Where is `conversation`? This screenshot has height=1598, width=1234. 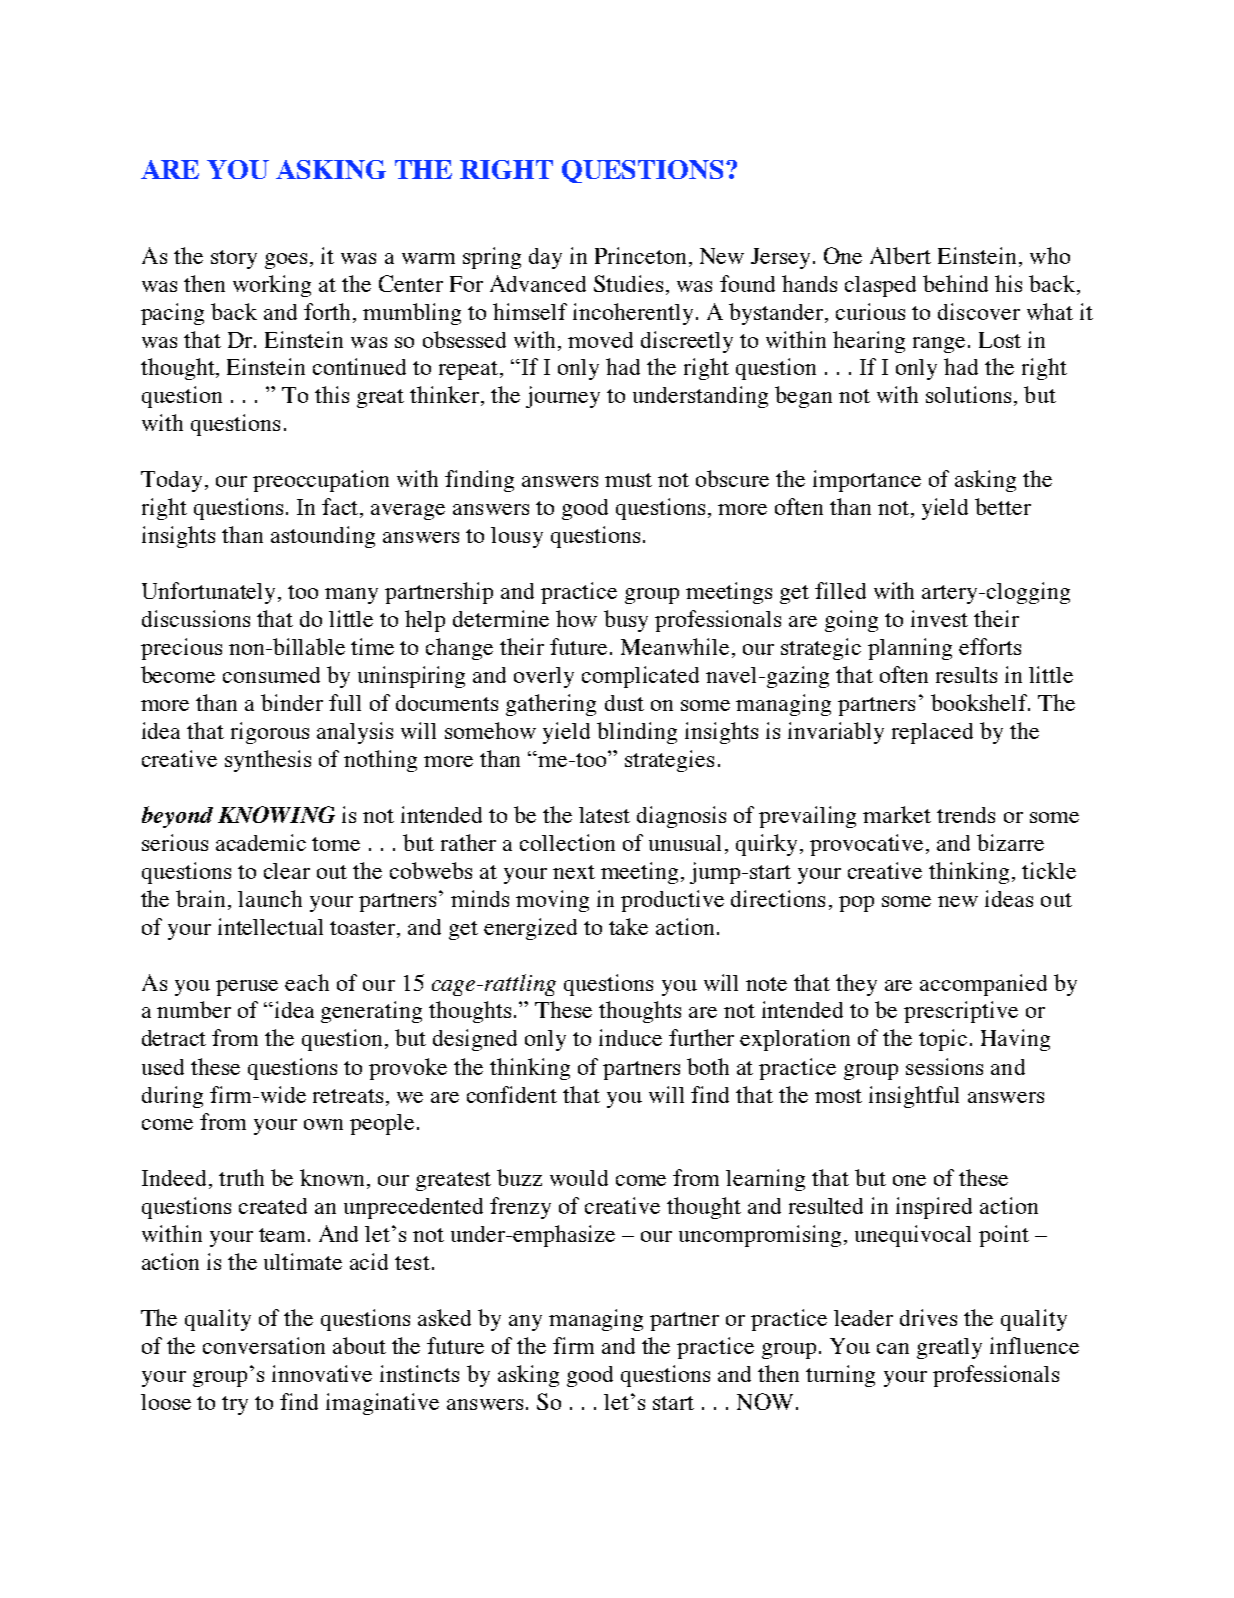
conversation is located at coordinates (264, 1345).
